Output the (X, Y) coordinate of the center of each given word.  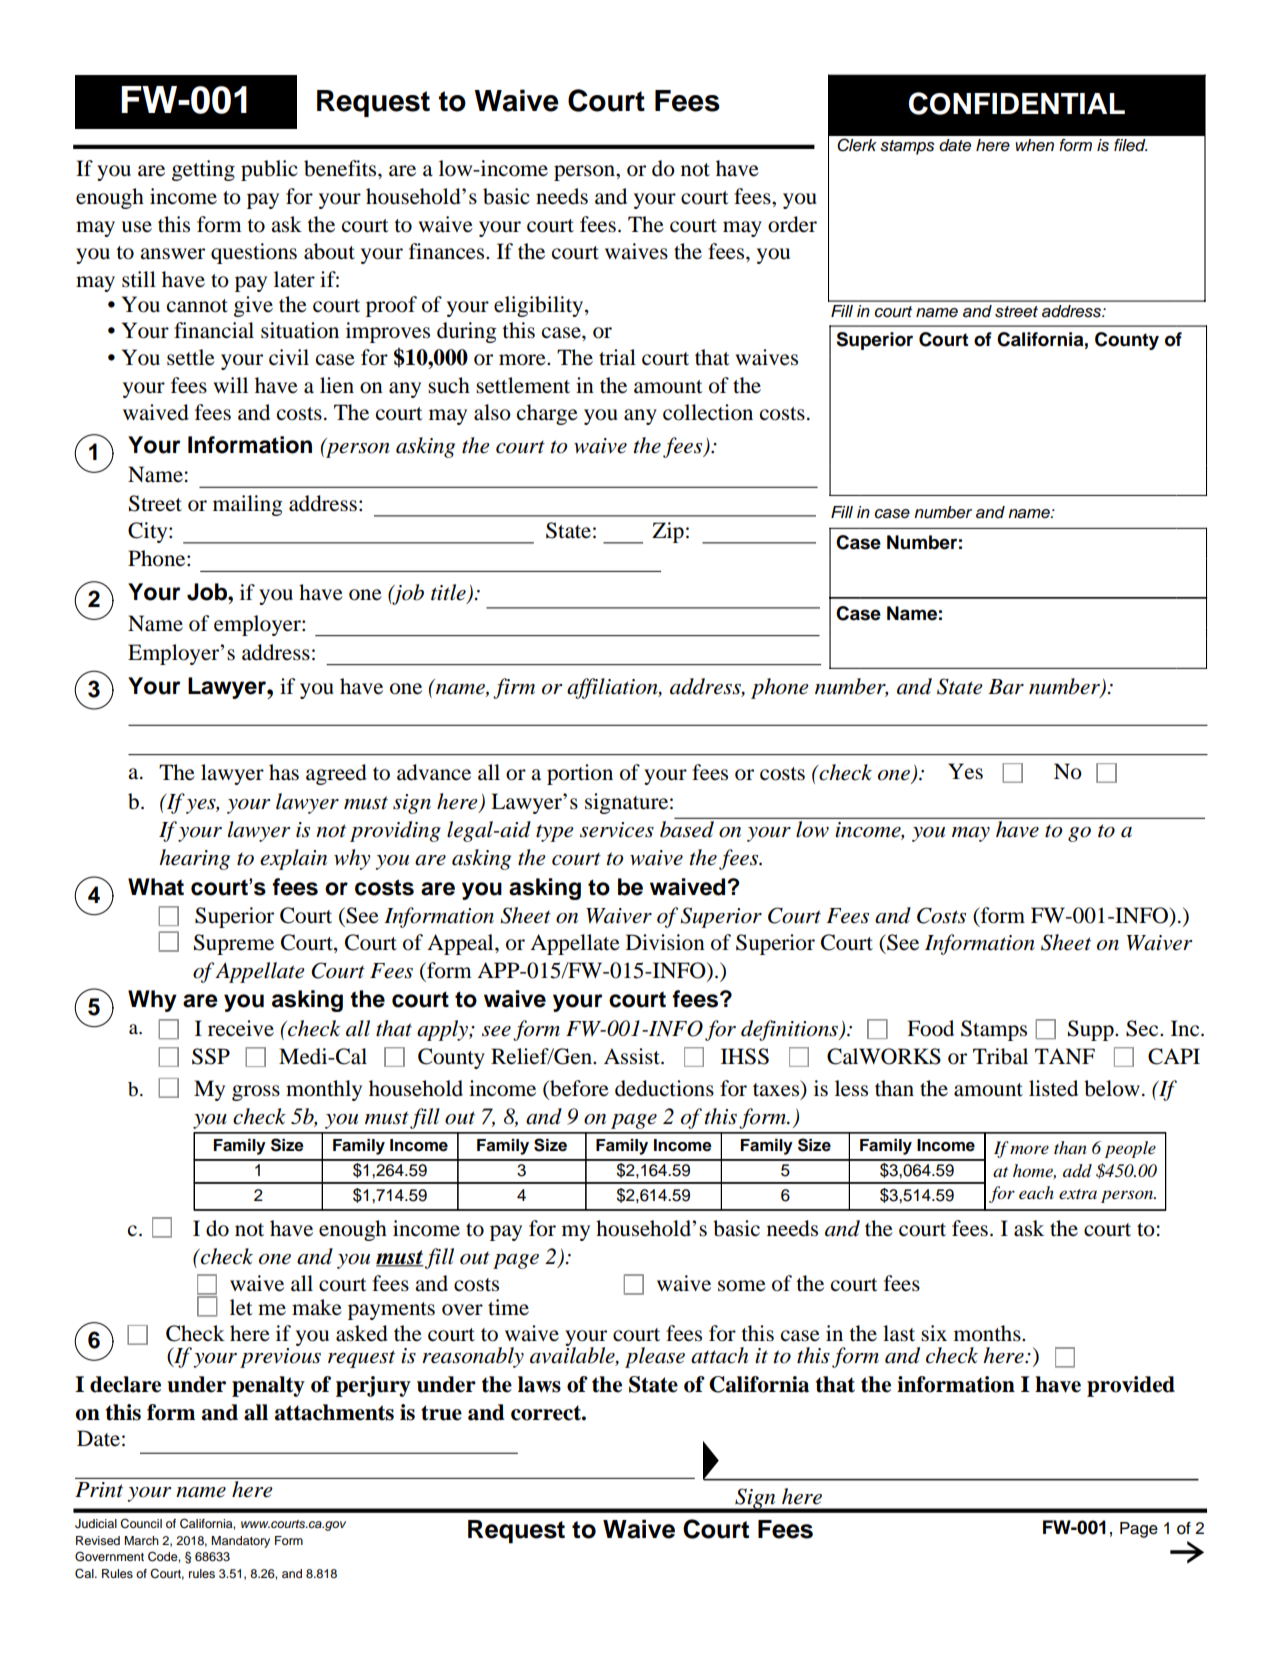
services (617, 830)
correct (547, 1413)
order (792, 224)
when (1034, 145)
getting (203, 170)
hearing (194, 859)
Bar (1006, 687)
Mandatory (240, 1542)
